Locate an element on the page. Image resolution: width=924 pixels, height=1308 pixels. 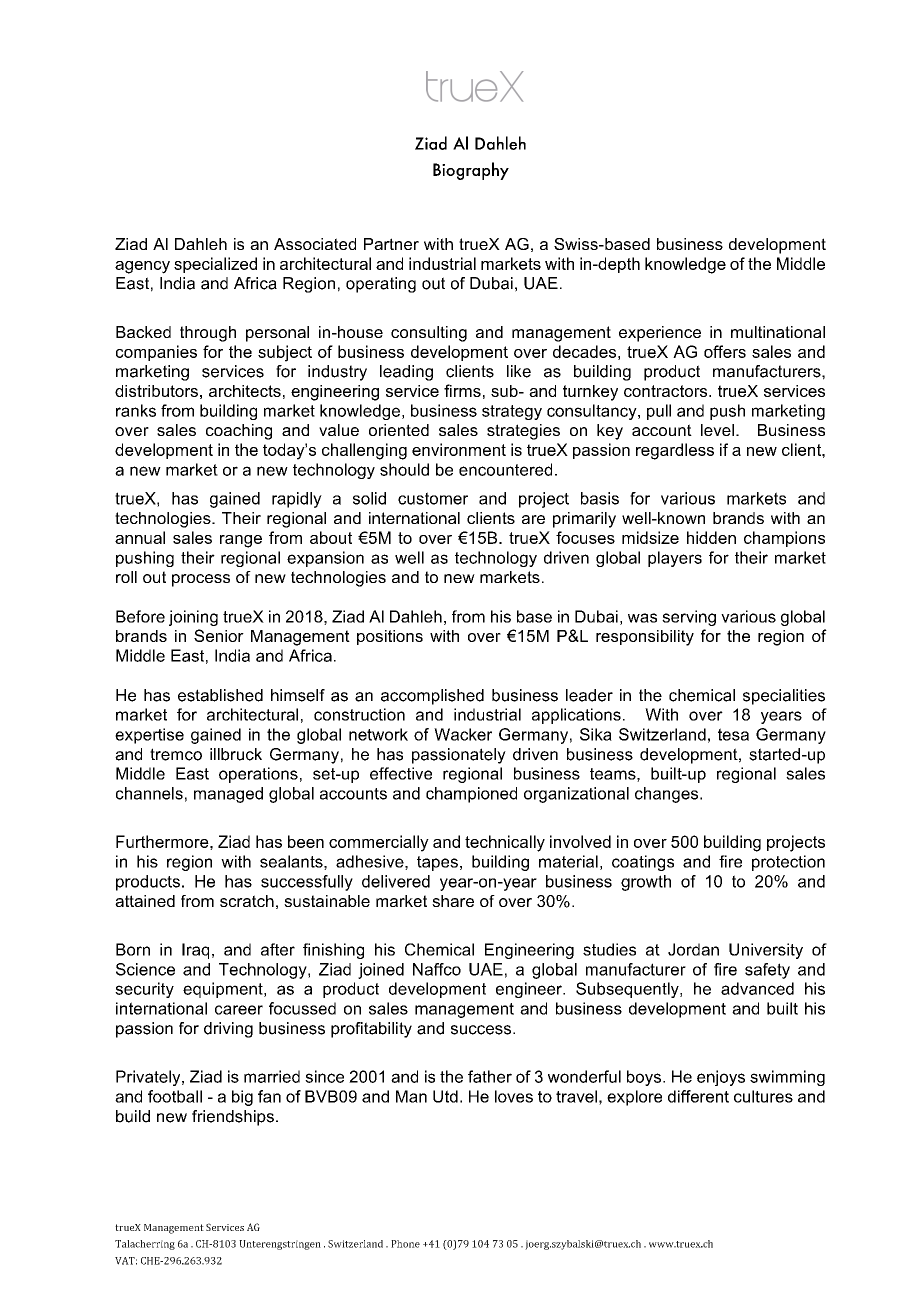
experience is located at coordinates (660, 334).
